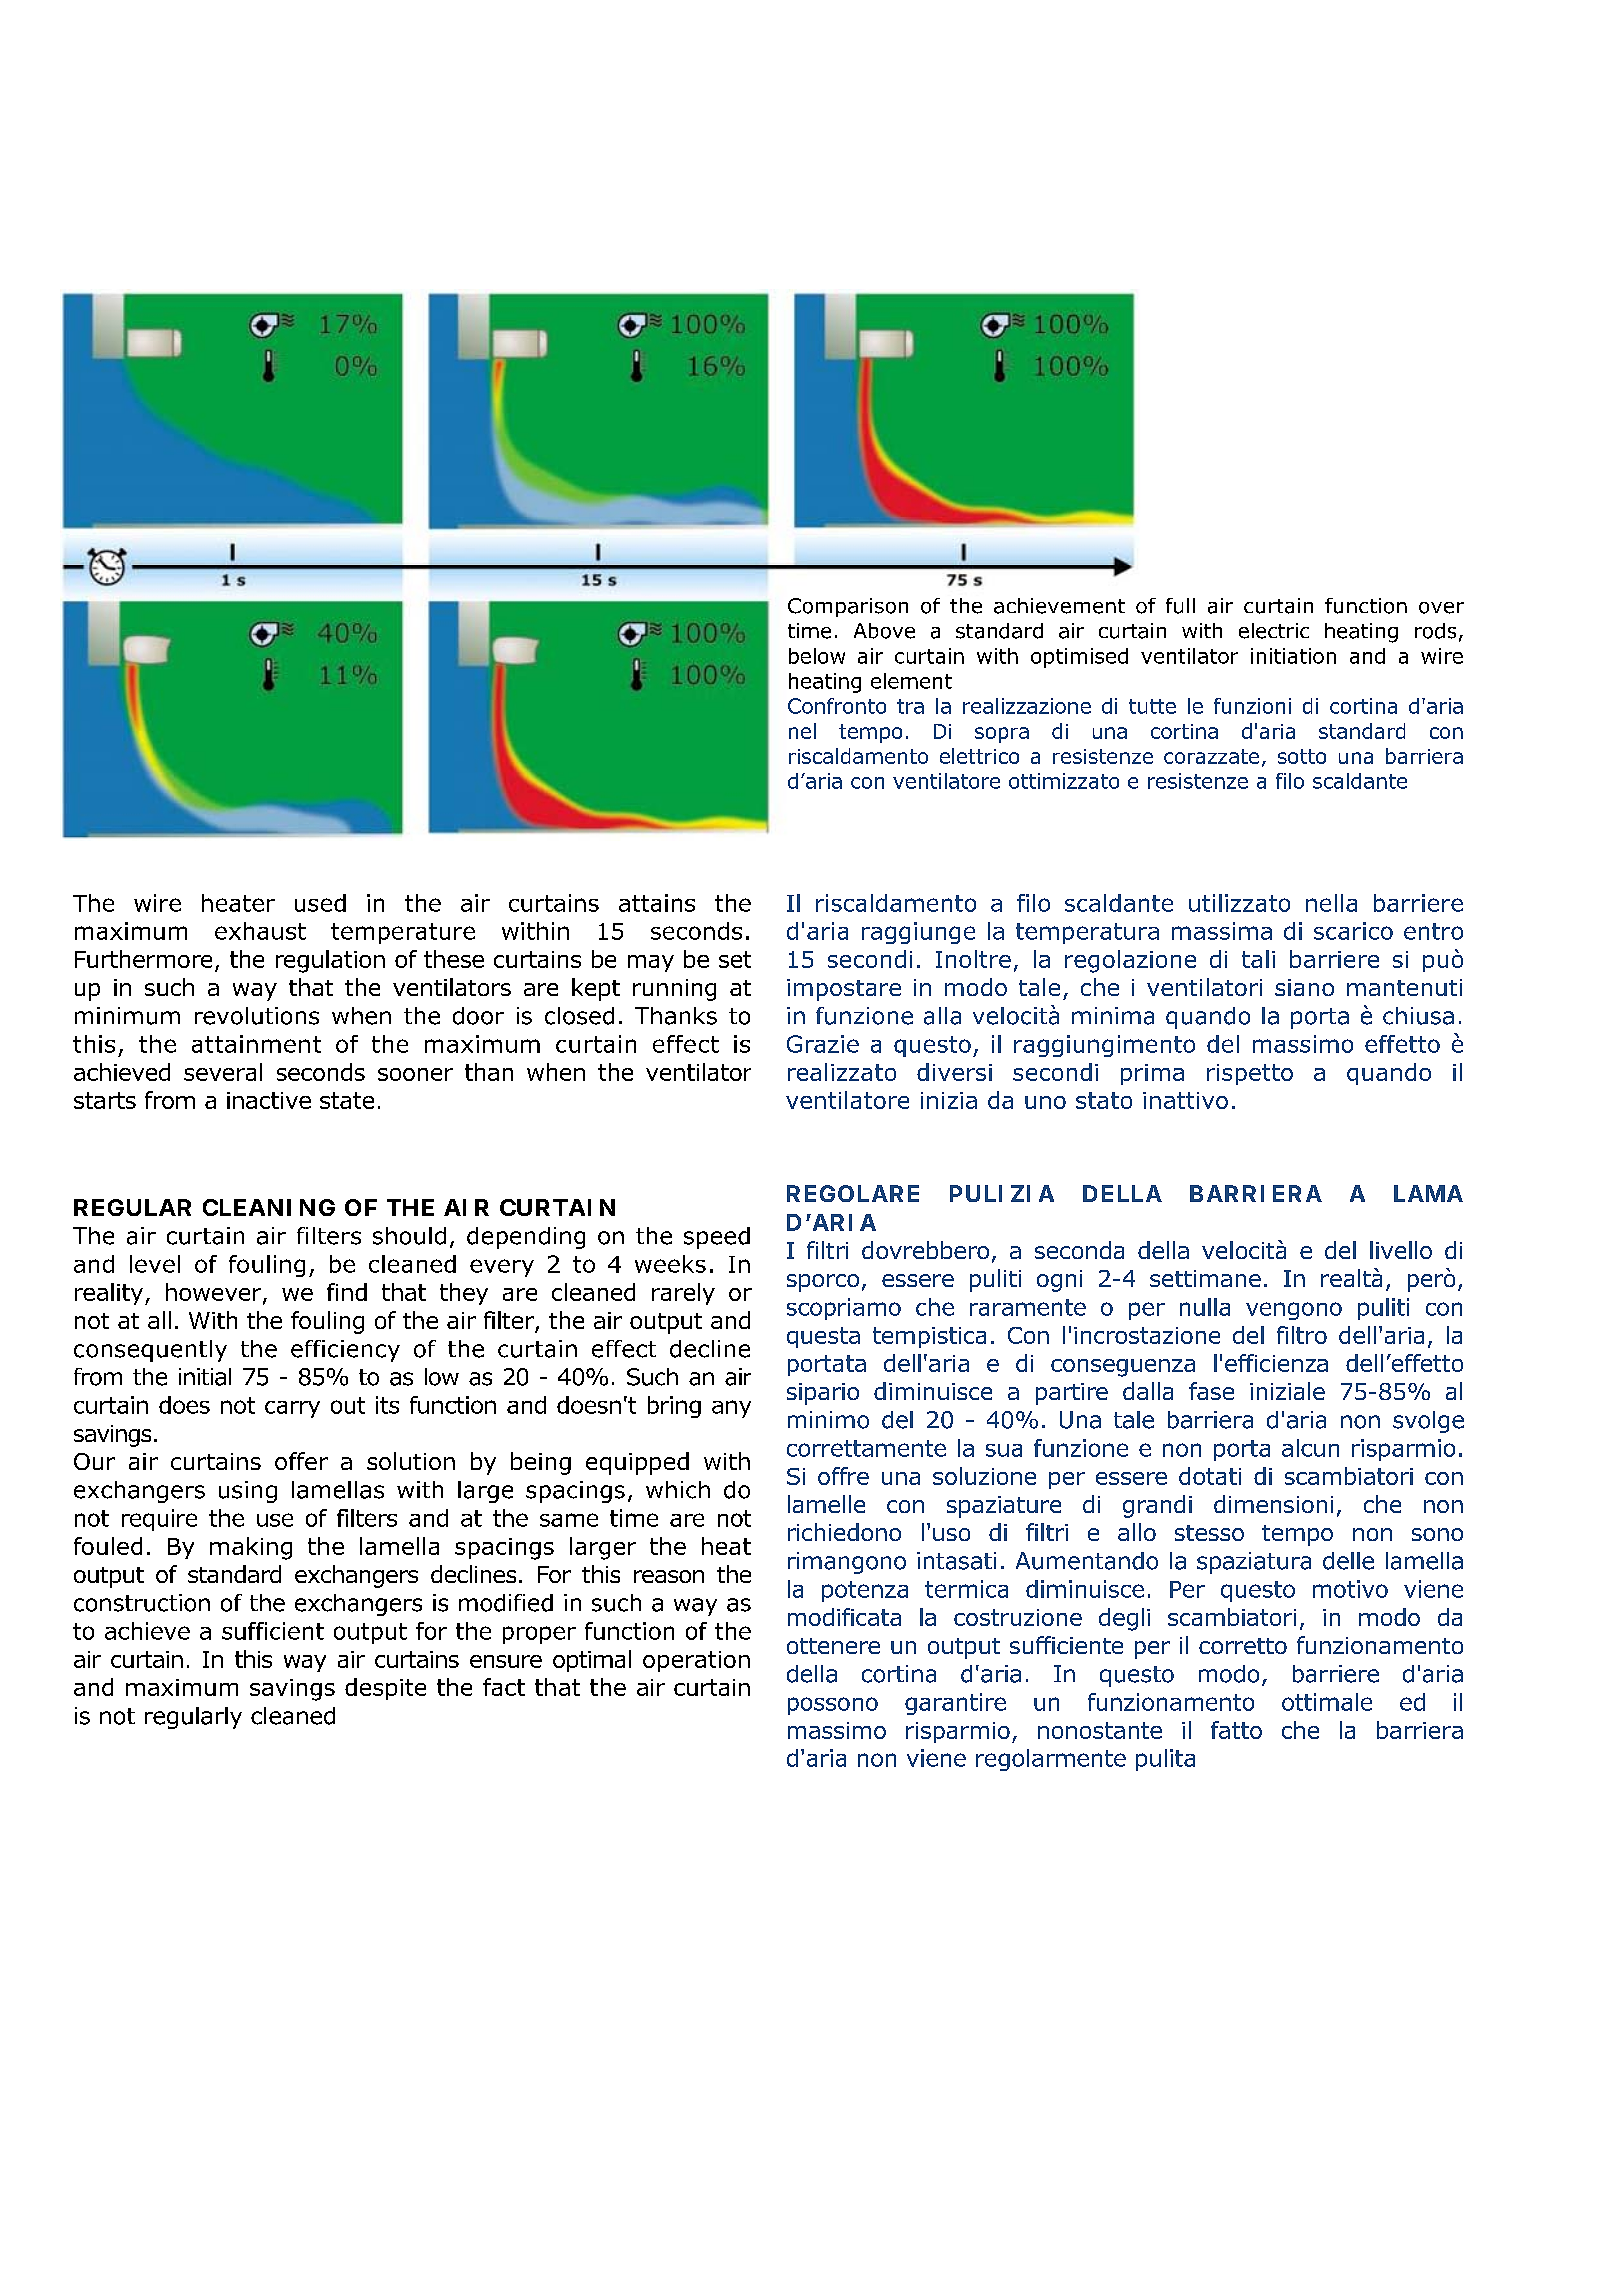  What do you see at coordinates (1274, 631) in the page?
I see `electric` at bounding box center [1274, 631].
